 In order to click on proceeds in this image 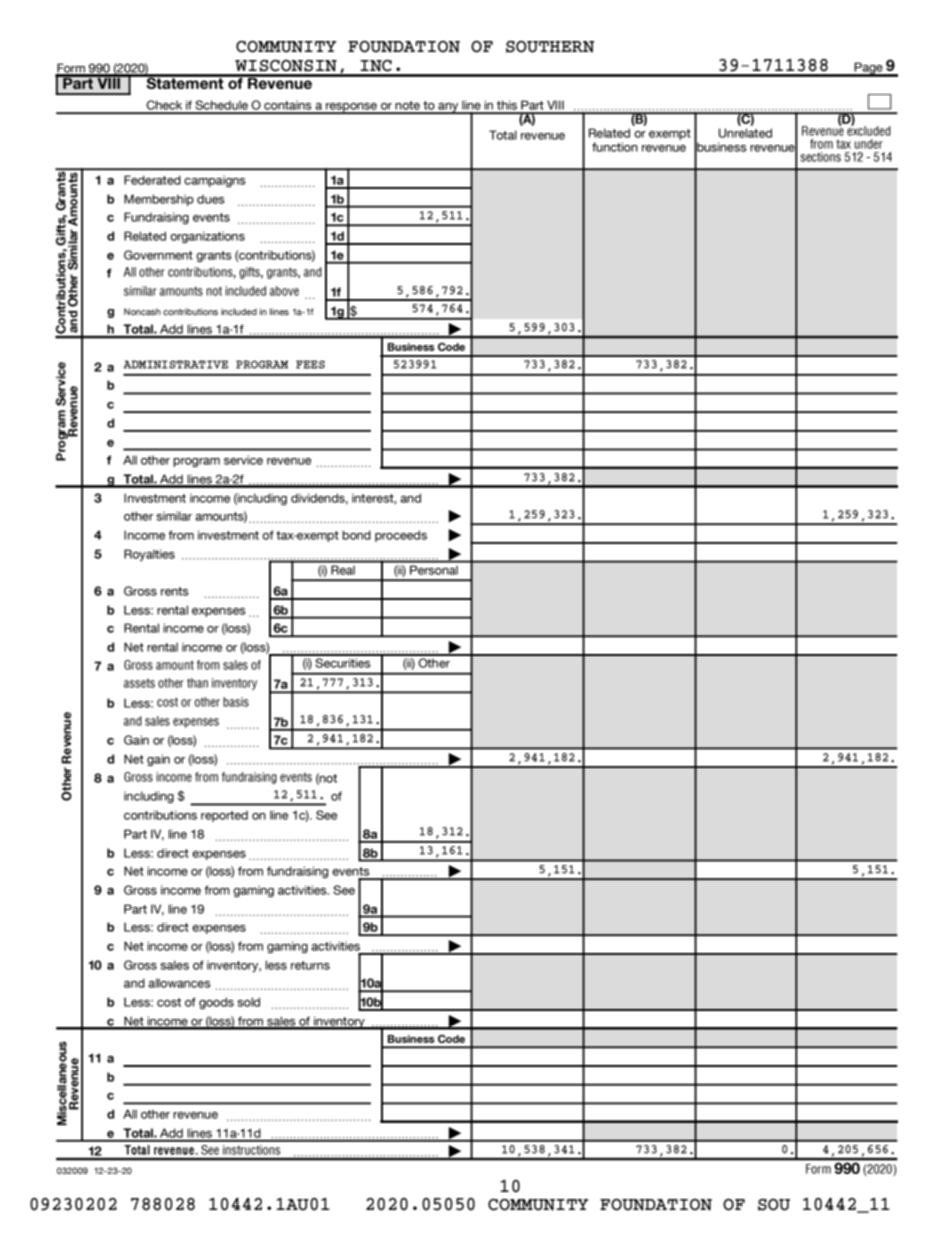, I will do `click(401, 536)`.
